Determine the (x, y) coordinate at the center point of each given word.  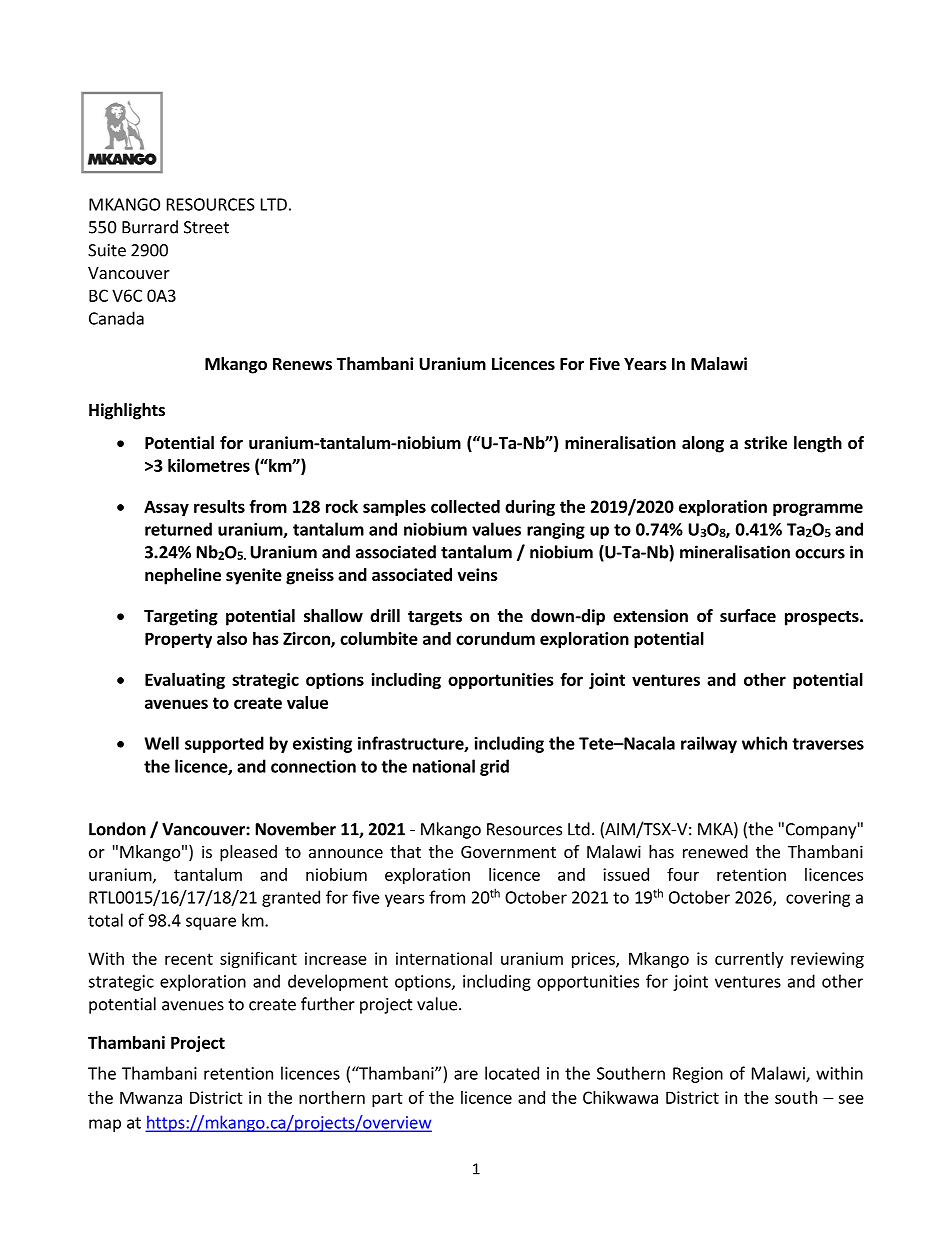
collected (465, 506)
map (105, 1125)
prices (594, 960)
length (818, 444)
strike (765, 443)
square (211, 923)
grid (494, 767)
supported (224, 744)
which (764, 743)
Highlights (127, 411)
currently (749, 960)
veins (477, 575)
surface (748, 616)
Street (206, 227)
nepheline (183, 576)
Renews (302, 364)
